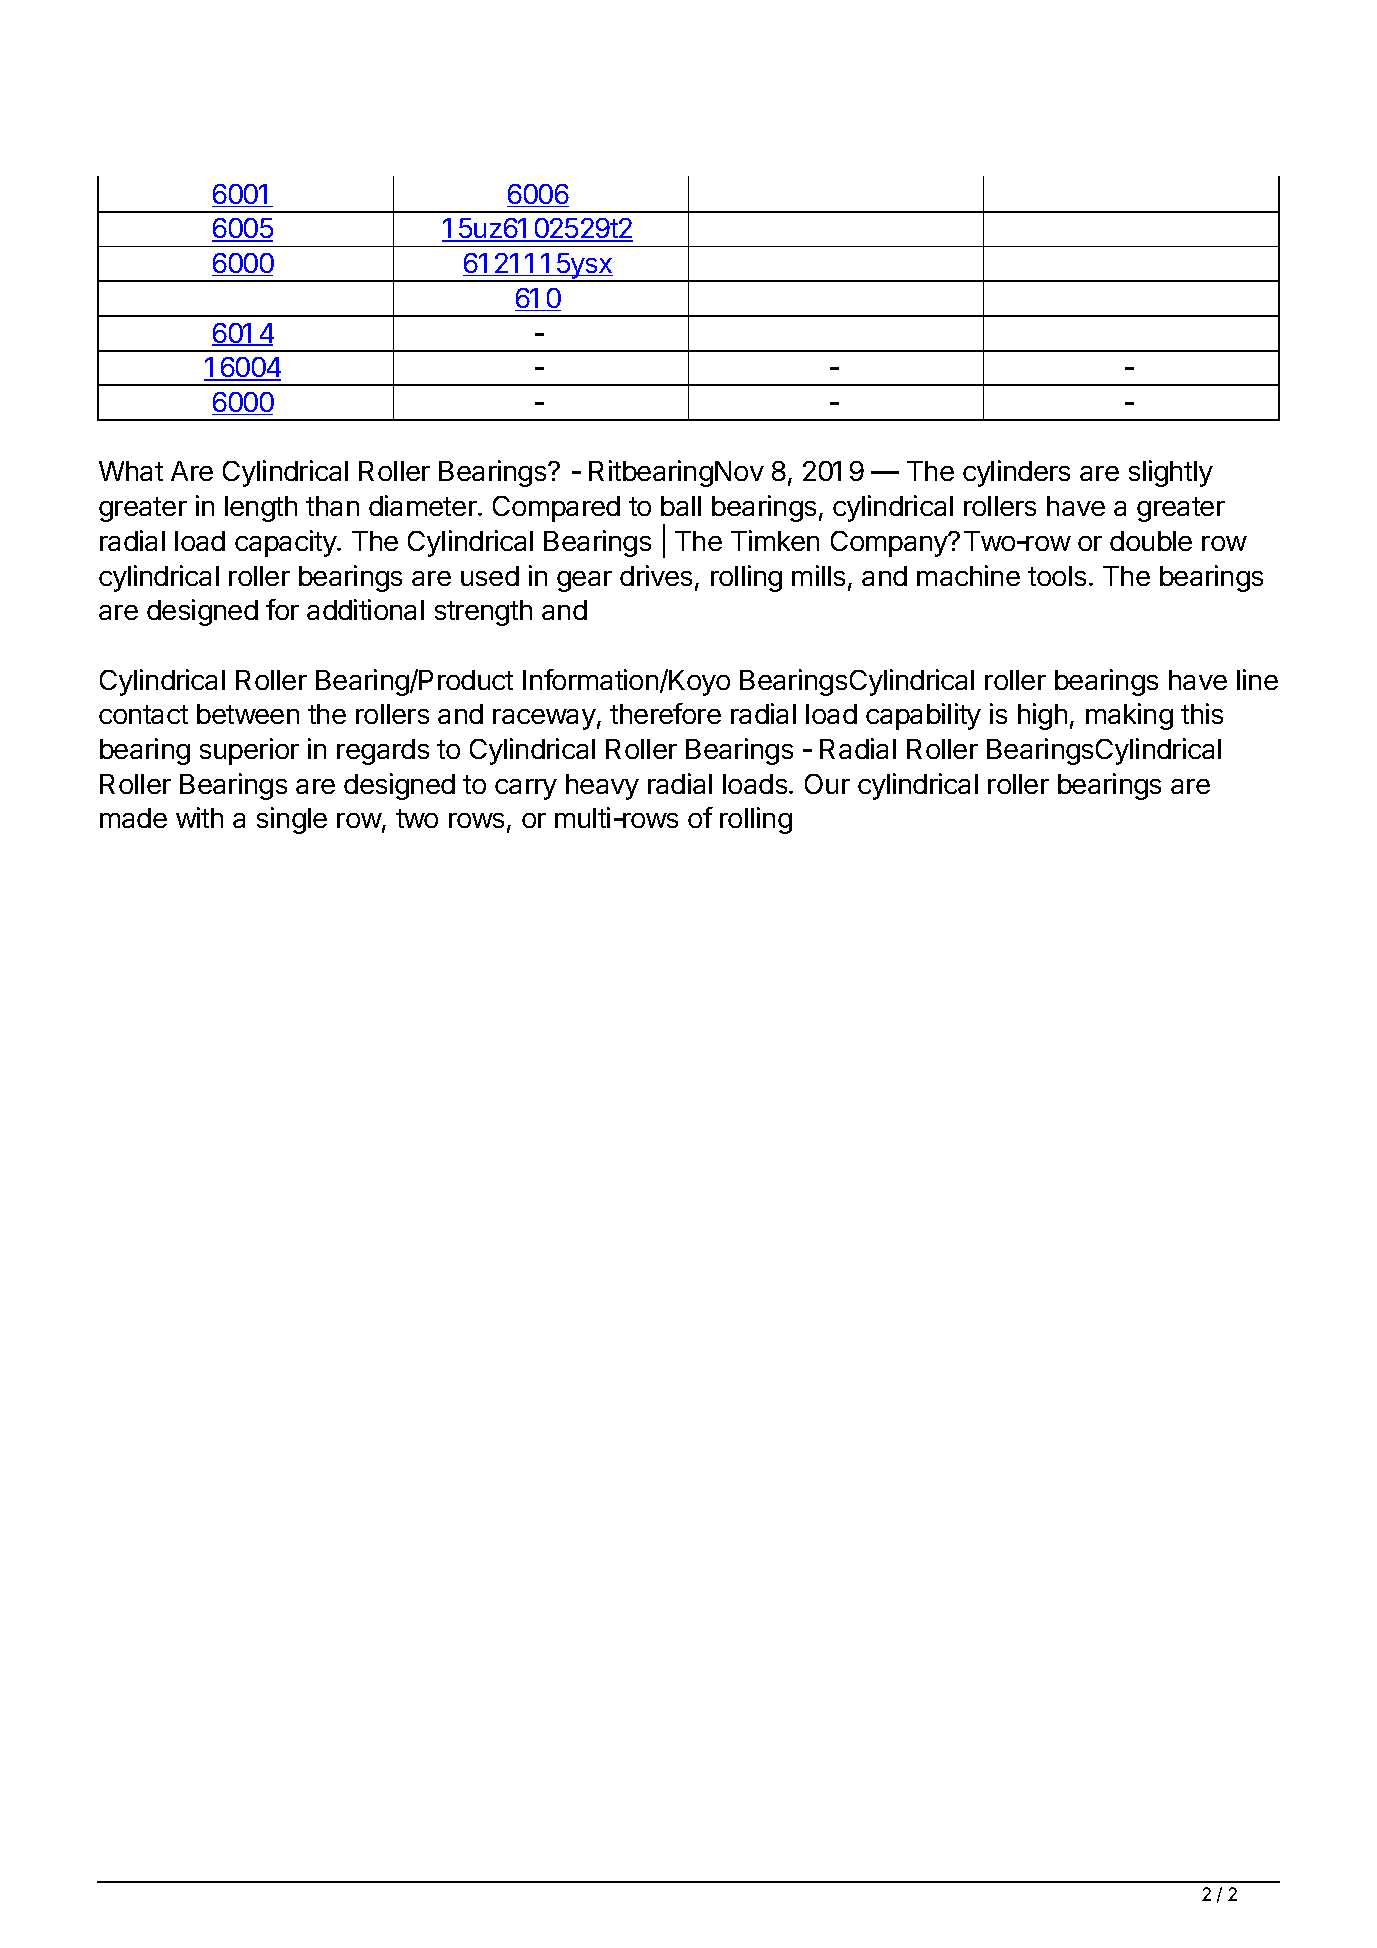 Image resolution: width=1377 pixels, height=1948 pixels. Describe the element at coordinates (483, 613) in the page. I see `strength` at that location.
